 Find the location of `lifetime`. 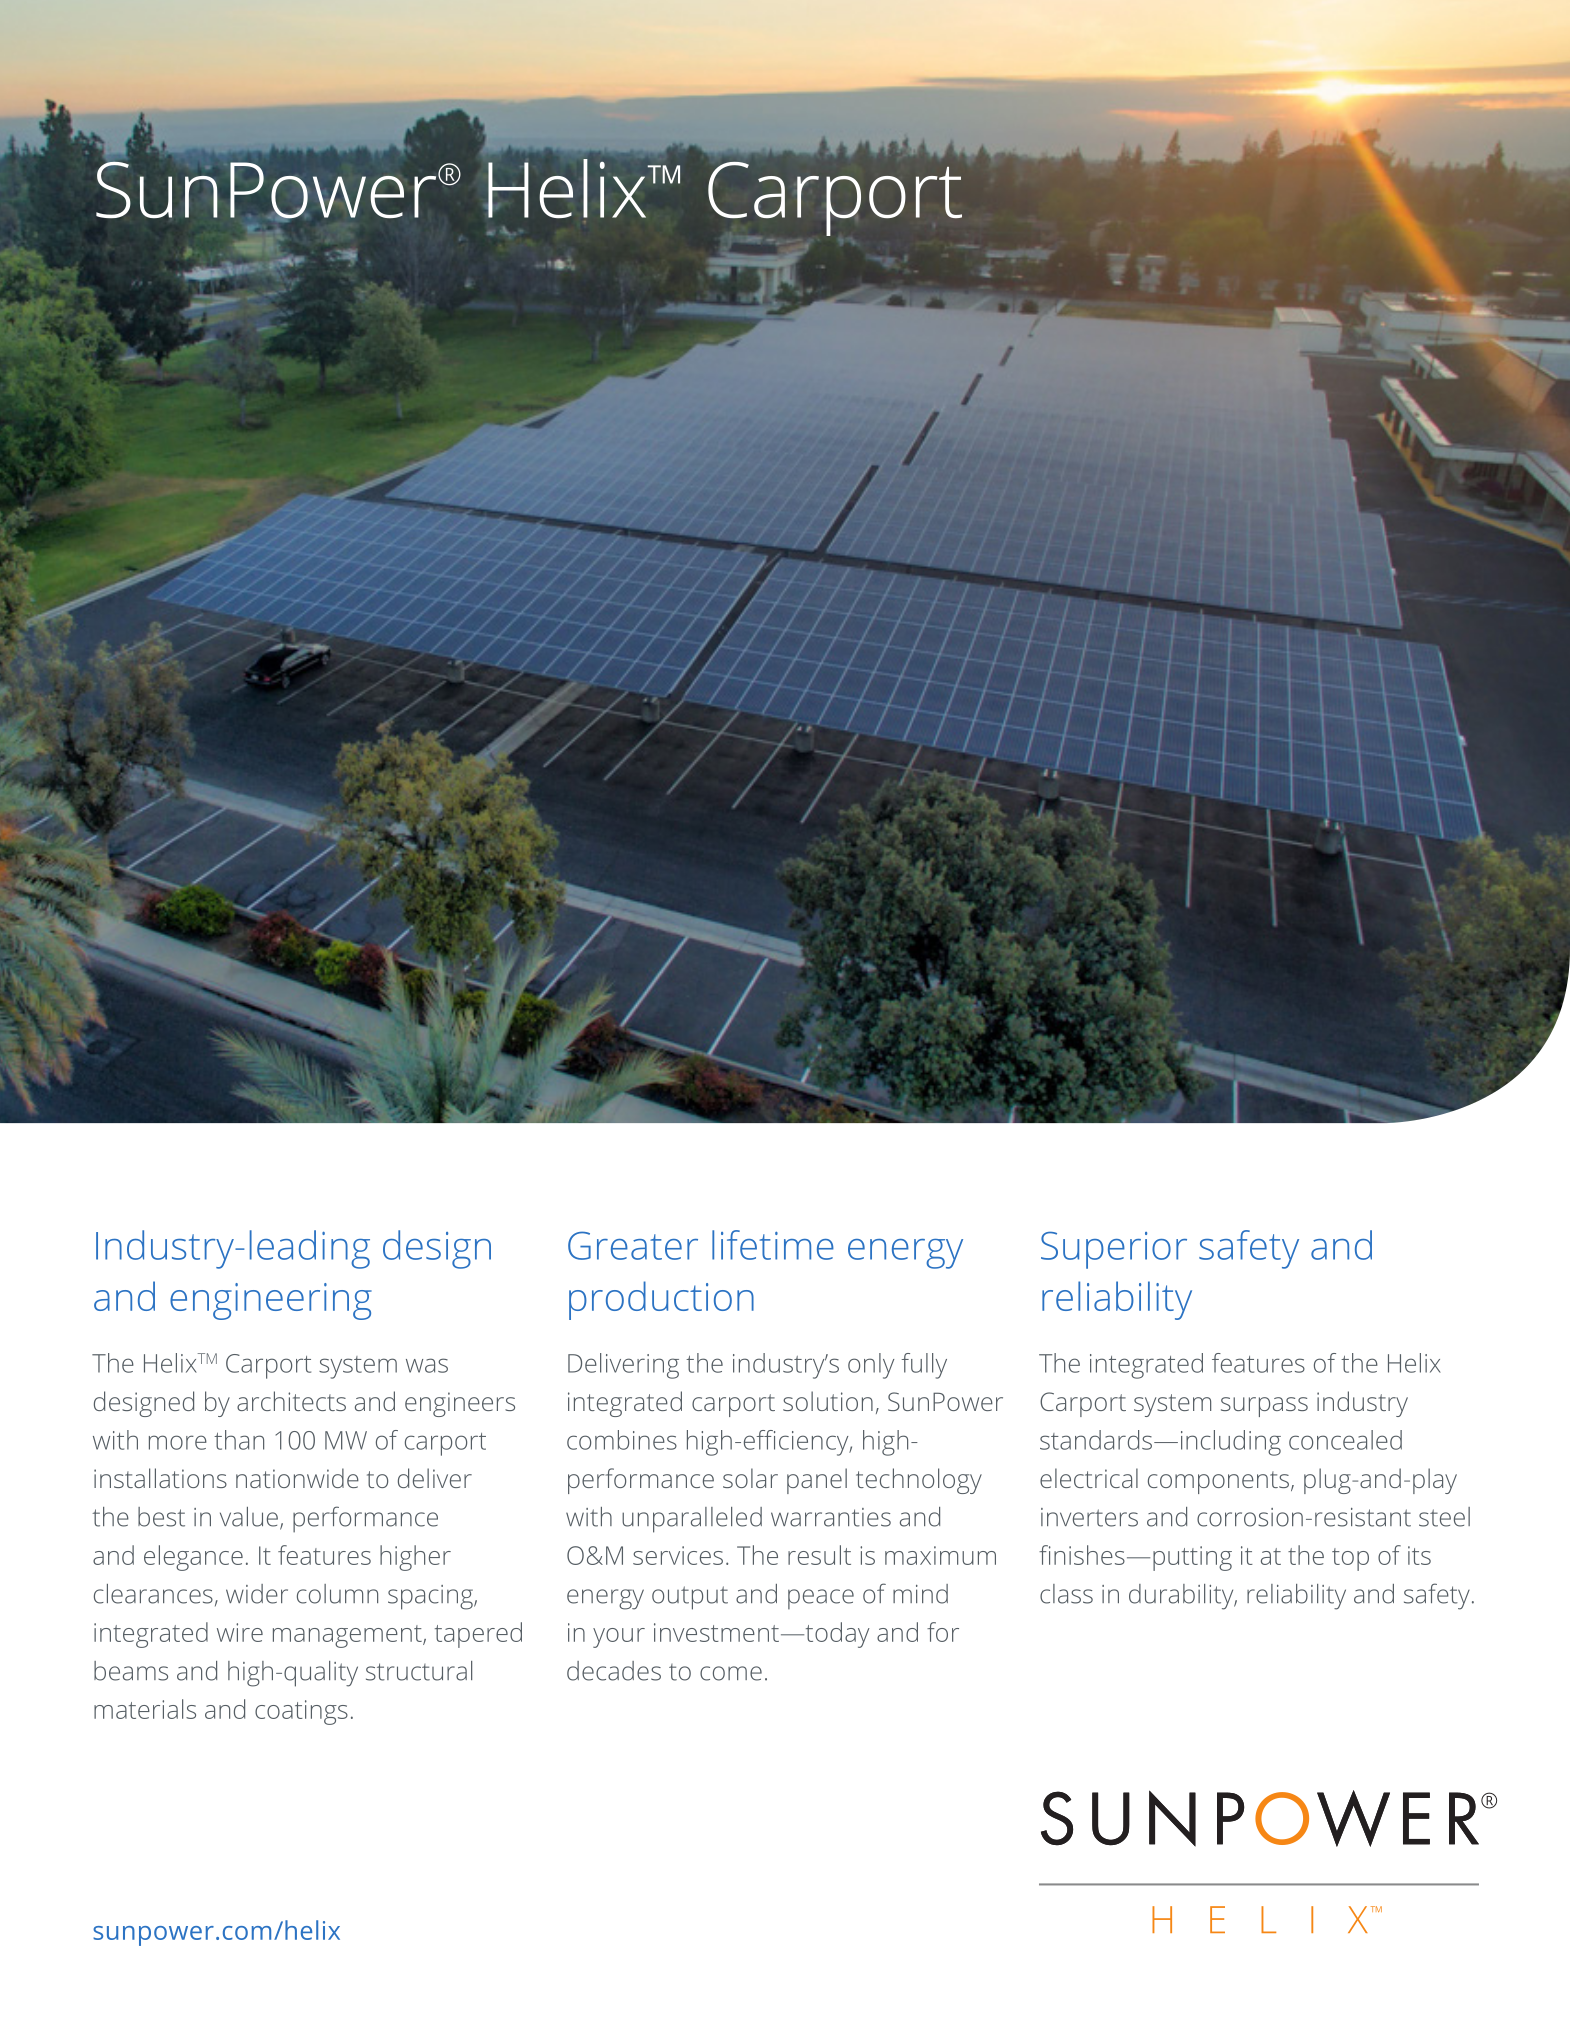

lifetime is located at coordinates (773, 1245).
